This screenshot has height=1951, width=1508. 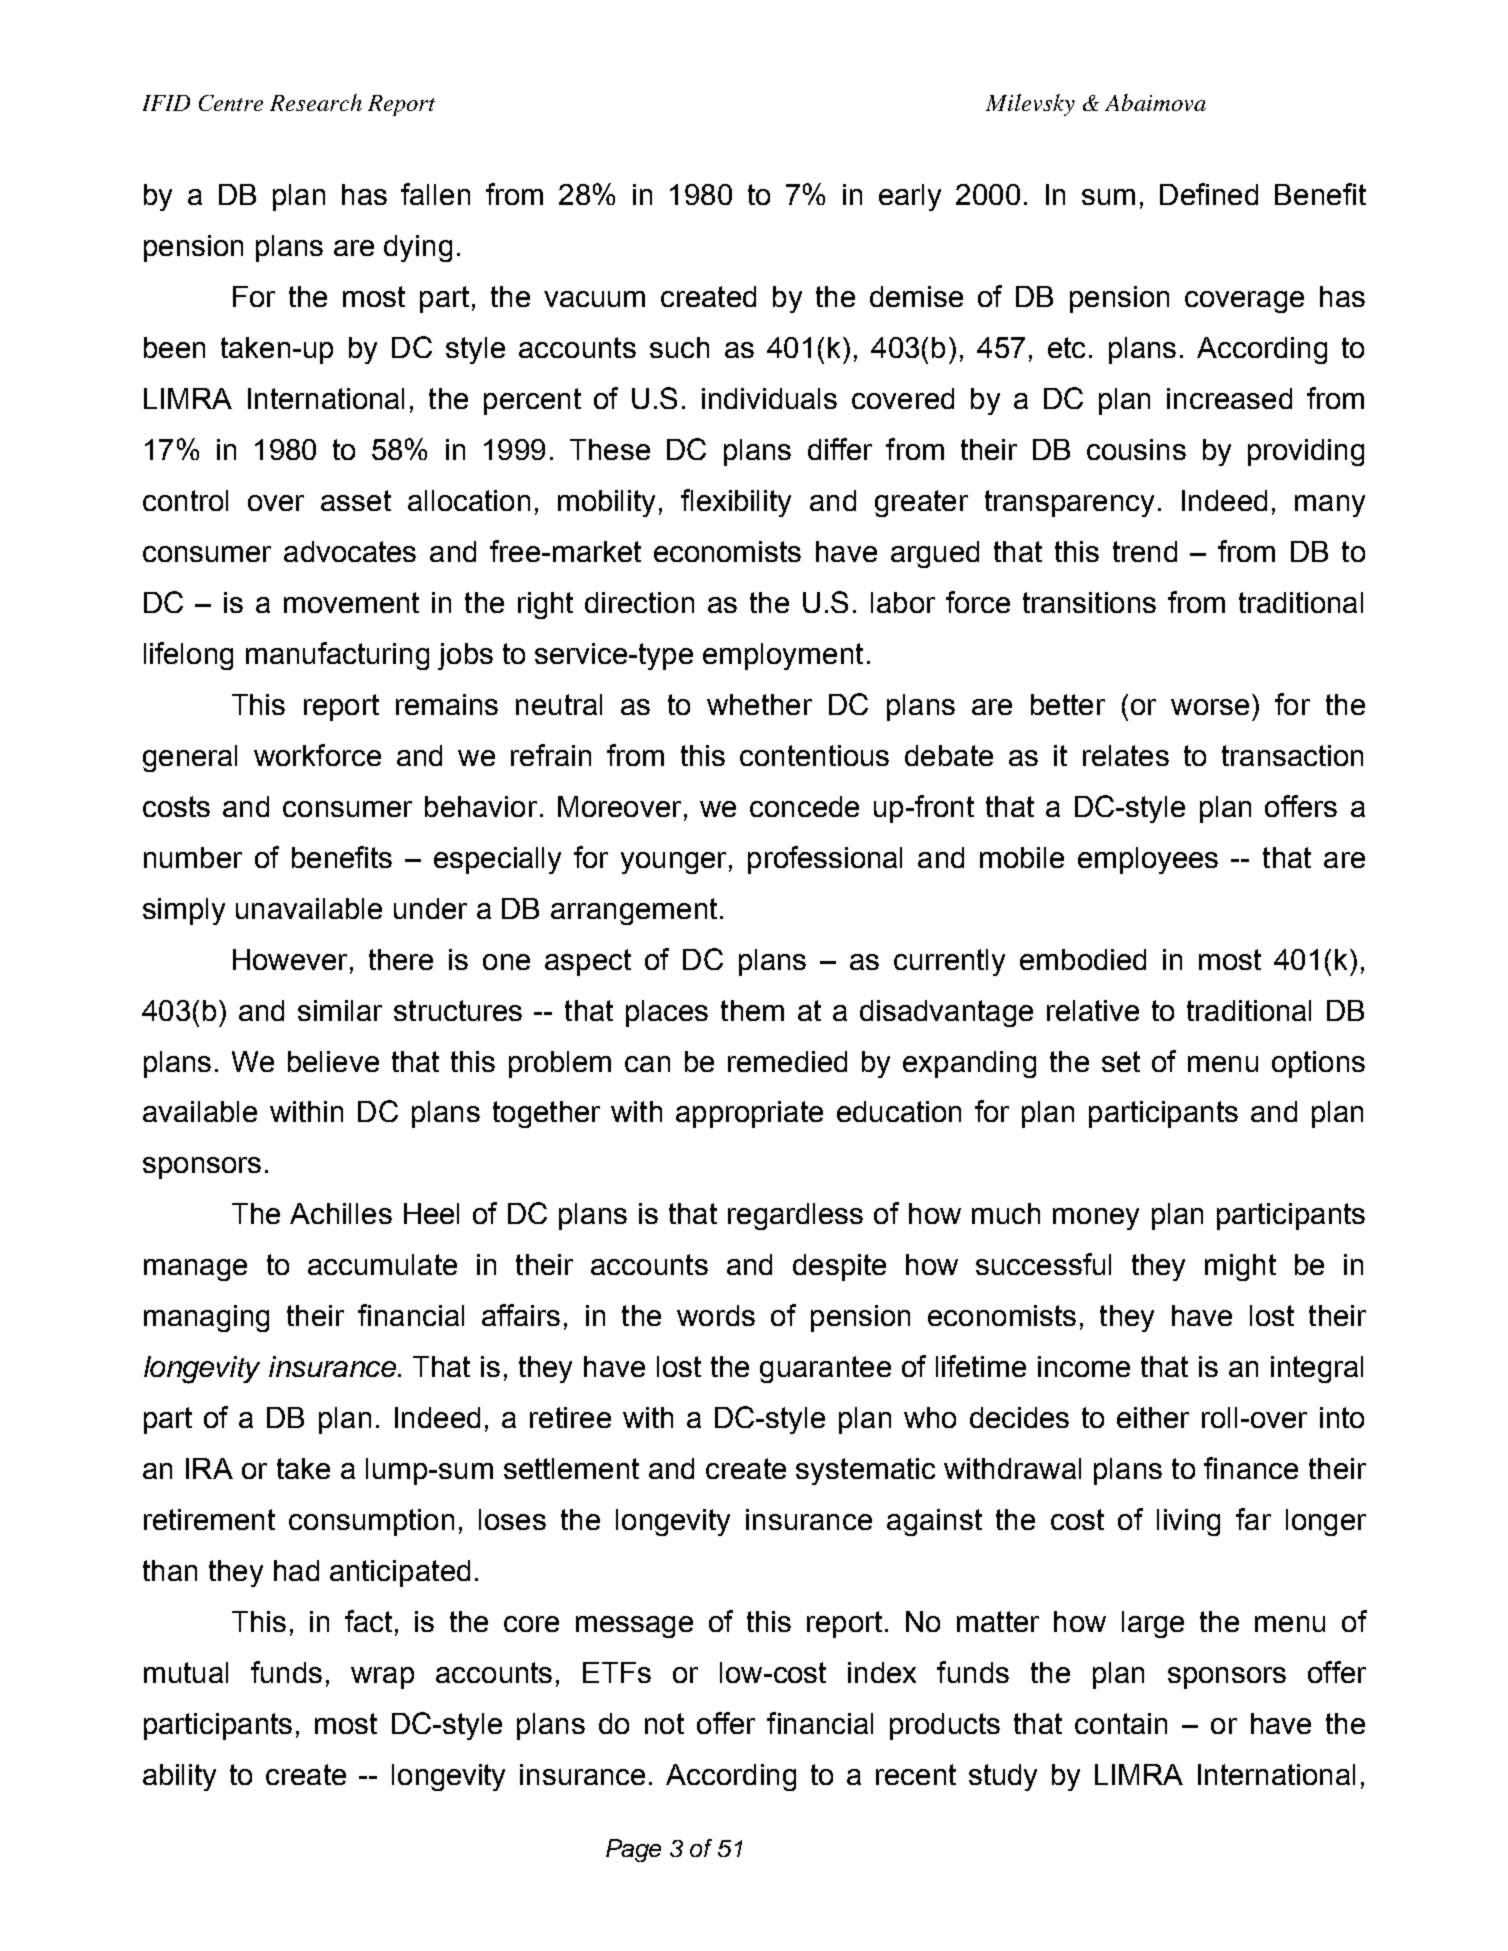 I want to click on early, so click(x=910, y=197).
